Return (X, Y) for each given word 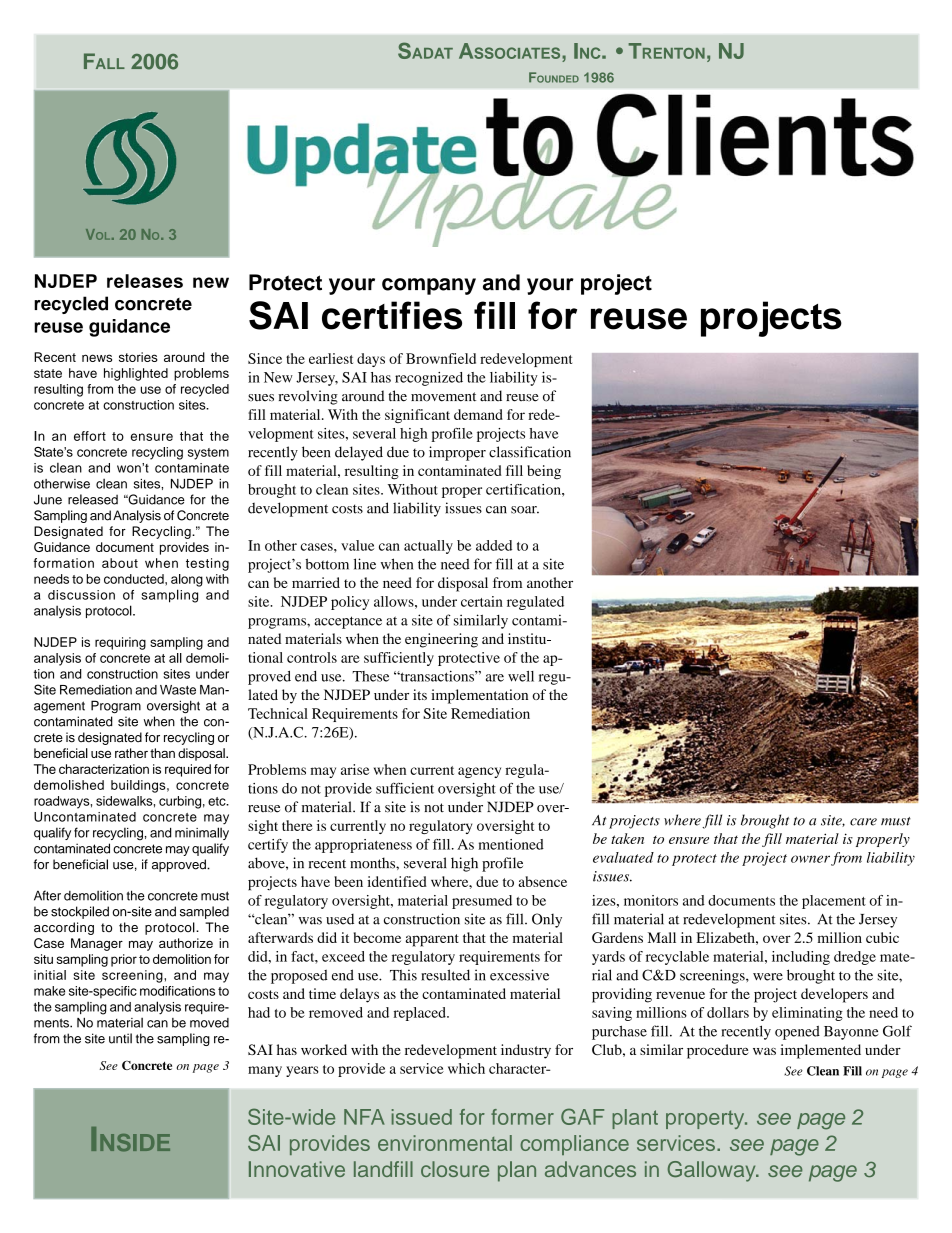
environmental (445, 1143)
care (863, 822)
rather (131, 753)
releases (145, 281)
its (420, 694)
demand (478, 414)
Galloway (713, 1171)
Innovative (297, 1169)
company (429, 286)
